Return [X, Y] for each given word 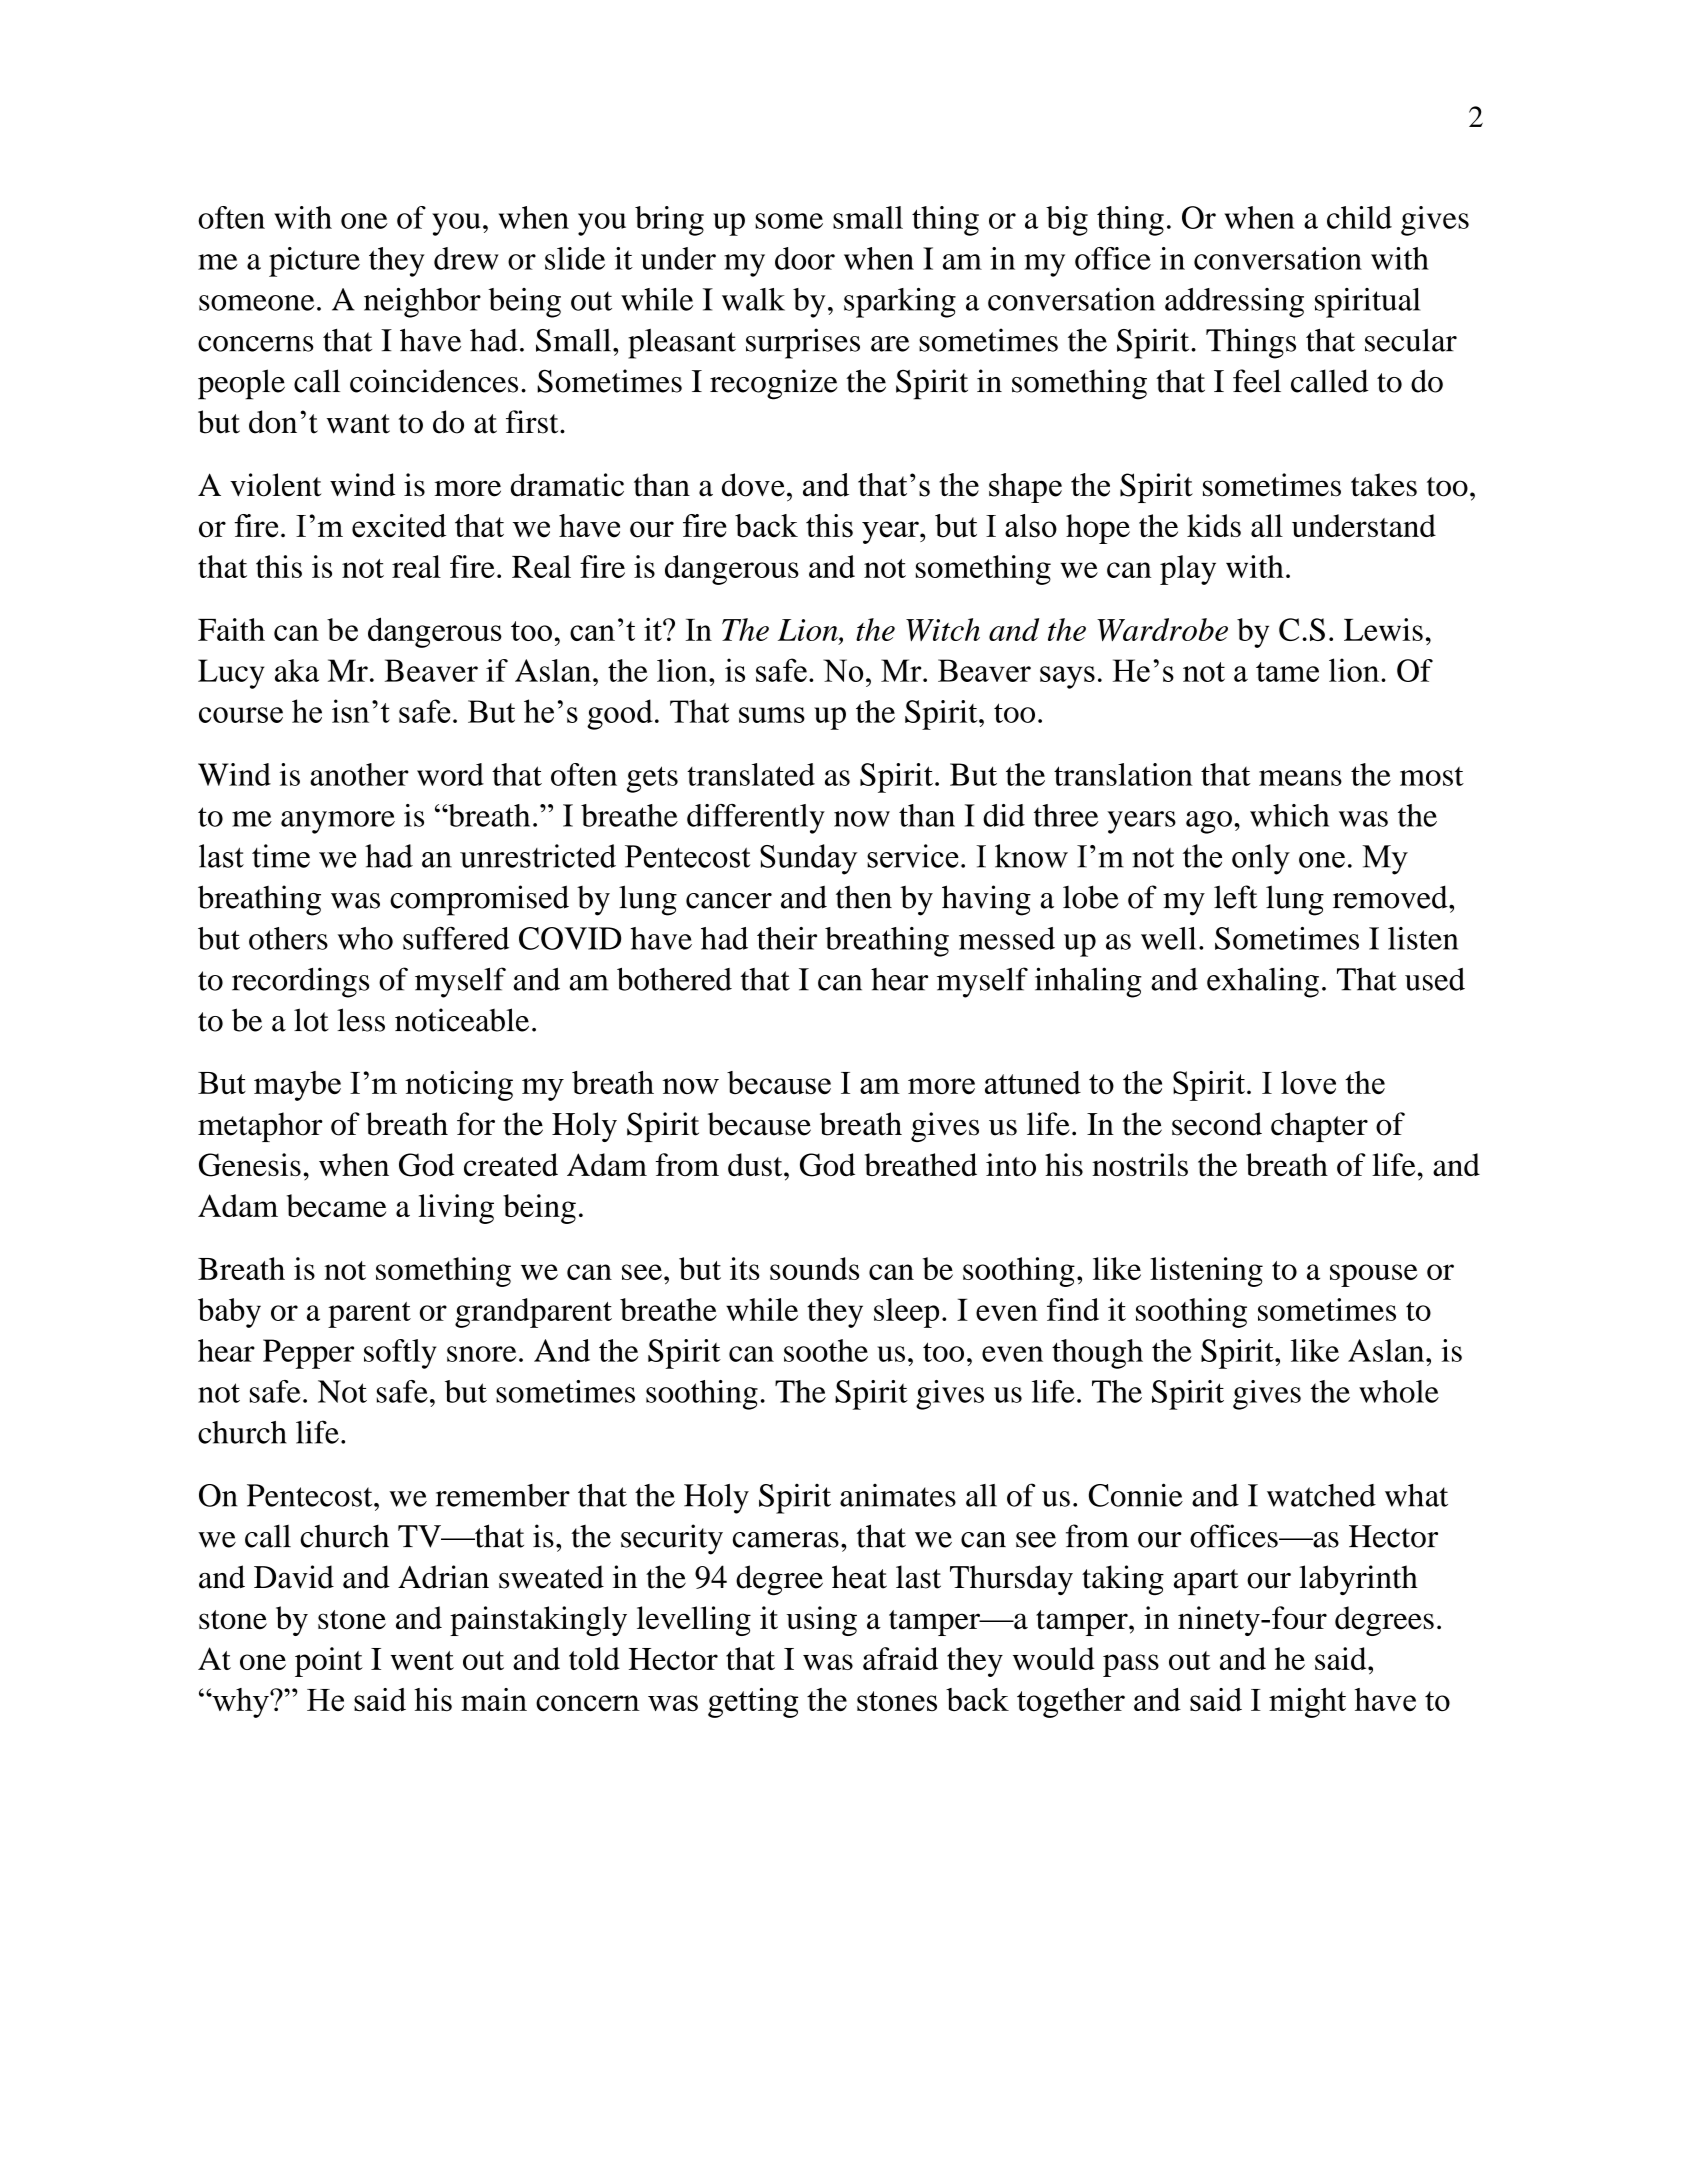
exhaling [1263, 982]
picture [314, 262]
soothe [826, 1350]
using [822, 1621]
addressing [1234, 303]
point [329, 1662]
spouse [1374, 1275]
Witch [943, 629]
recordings [300, 982]
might [1307, 1703]
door [805, 258]
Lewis [1383, 629]
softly [400, 1354]
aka [297, 670]
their [787, 938]
